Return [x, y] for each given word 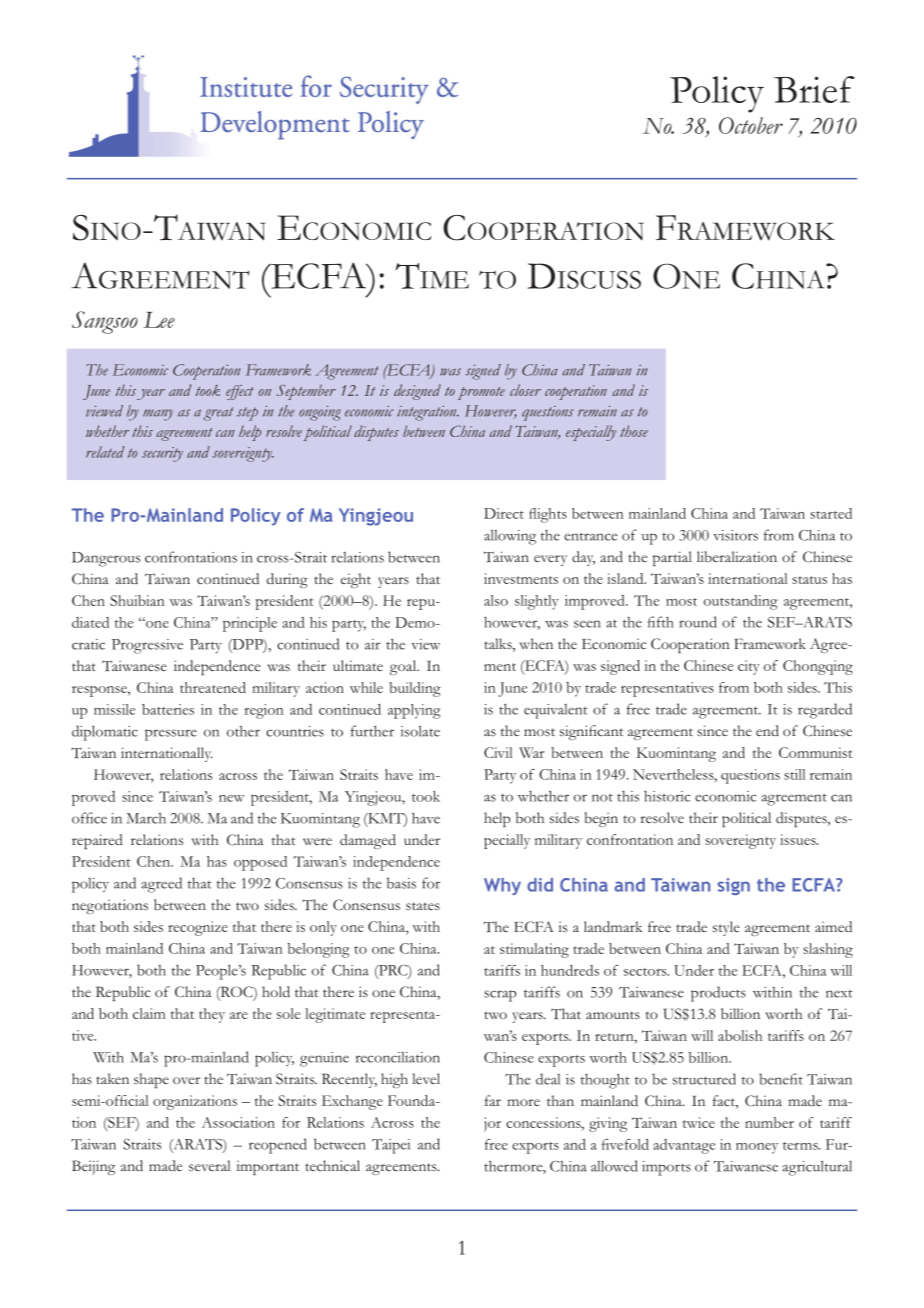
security [162, 454]
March [146, 818]
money [757, 1148]
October [751, 125]
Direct [504, 513]
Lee [159, 320]
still [794, 774]
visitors [735, 535]
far [493, 1100]
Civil [498, 752]
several [209, 1165]
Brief [814, 89]
